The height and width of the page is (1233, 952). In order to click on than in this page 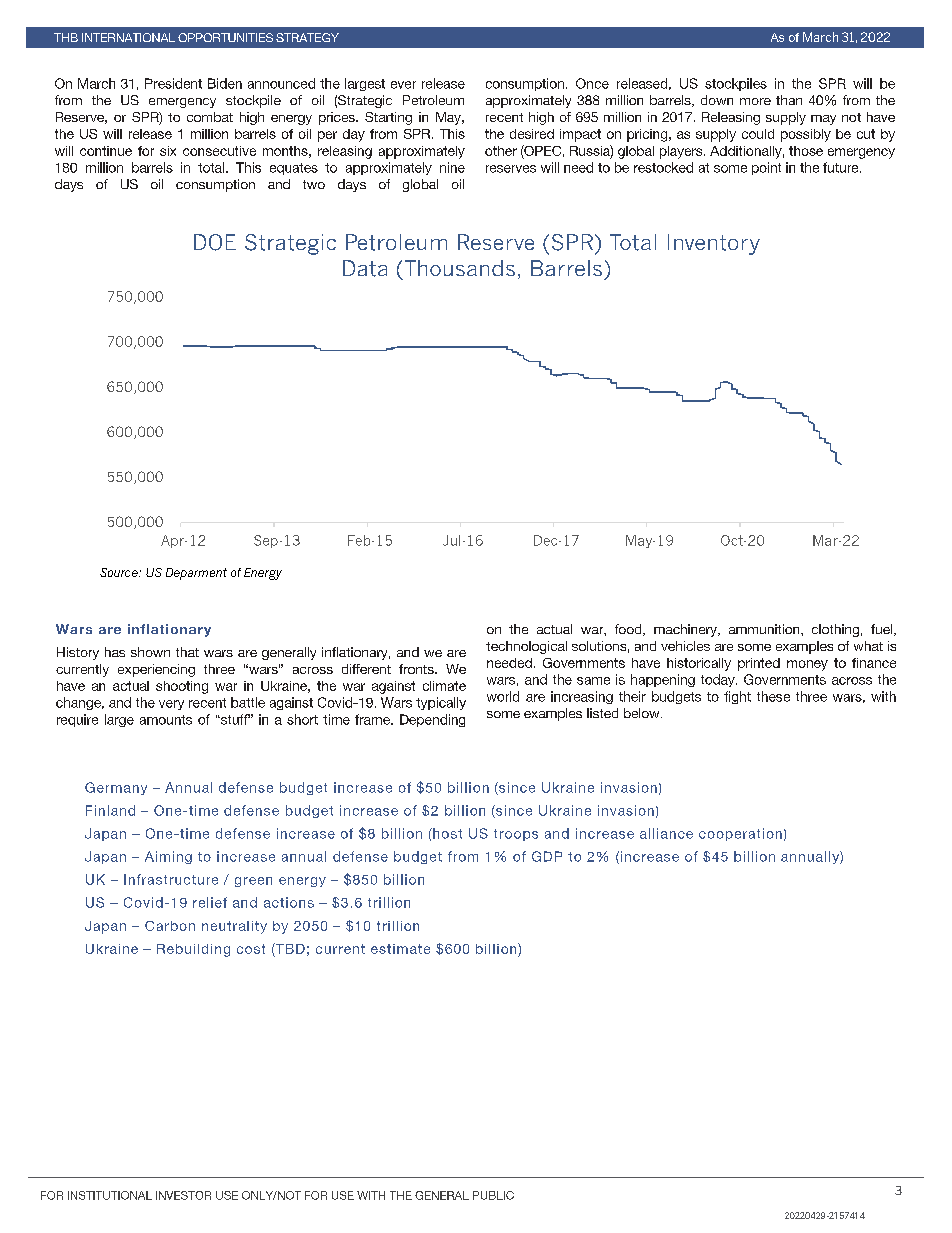, I will do `click(789, 100)`.
